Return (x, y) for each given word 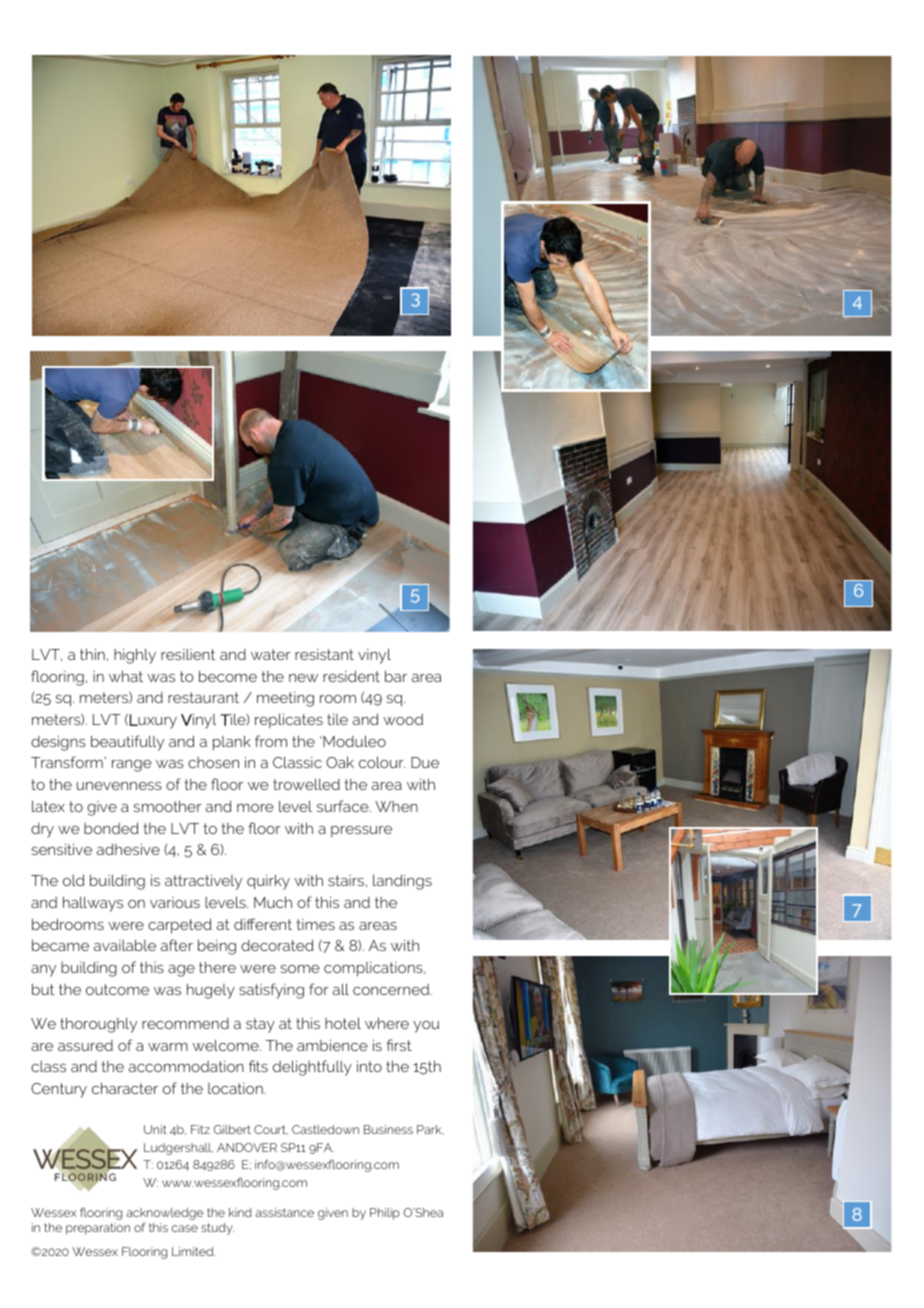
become (228, 676)
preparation (98, 1229)
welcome (226, 1045)
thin (92, 654)
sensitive (61, 849)
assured (85, 1045)
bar (396, 676)
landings (402, 882)
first (399, 1045)
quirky (268, 882)
